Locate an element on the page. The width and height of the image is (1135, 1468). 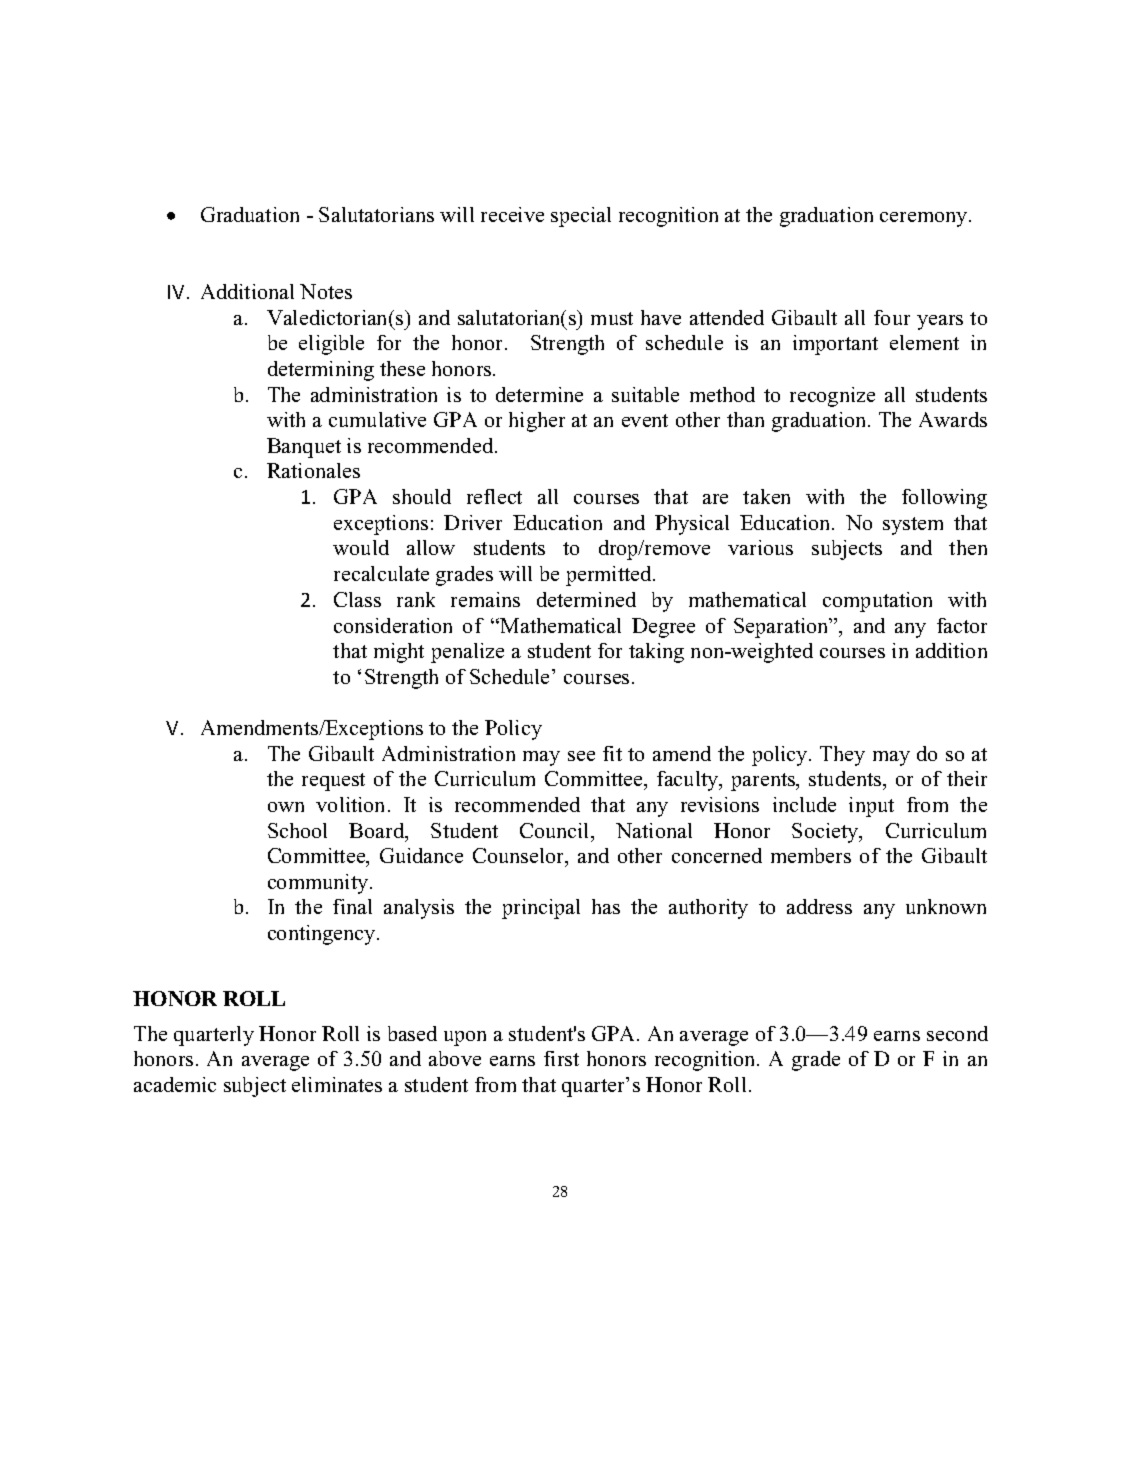
input is located at coordinates (871, 807).
